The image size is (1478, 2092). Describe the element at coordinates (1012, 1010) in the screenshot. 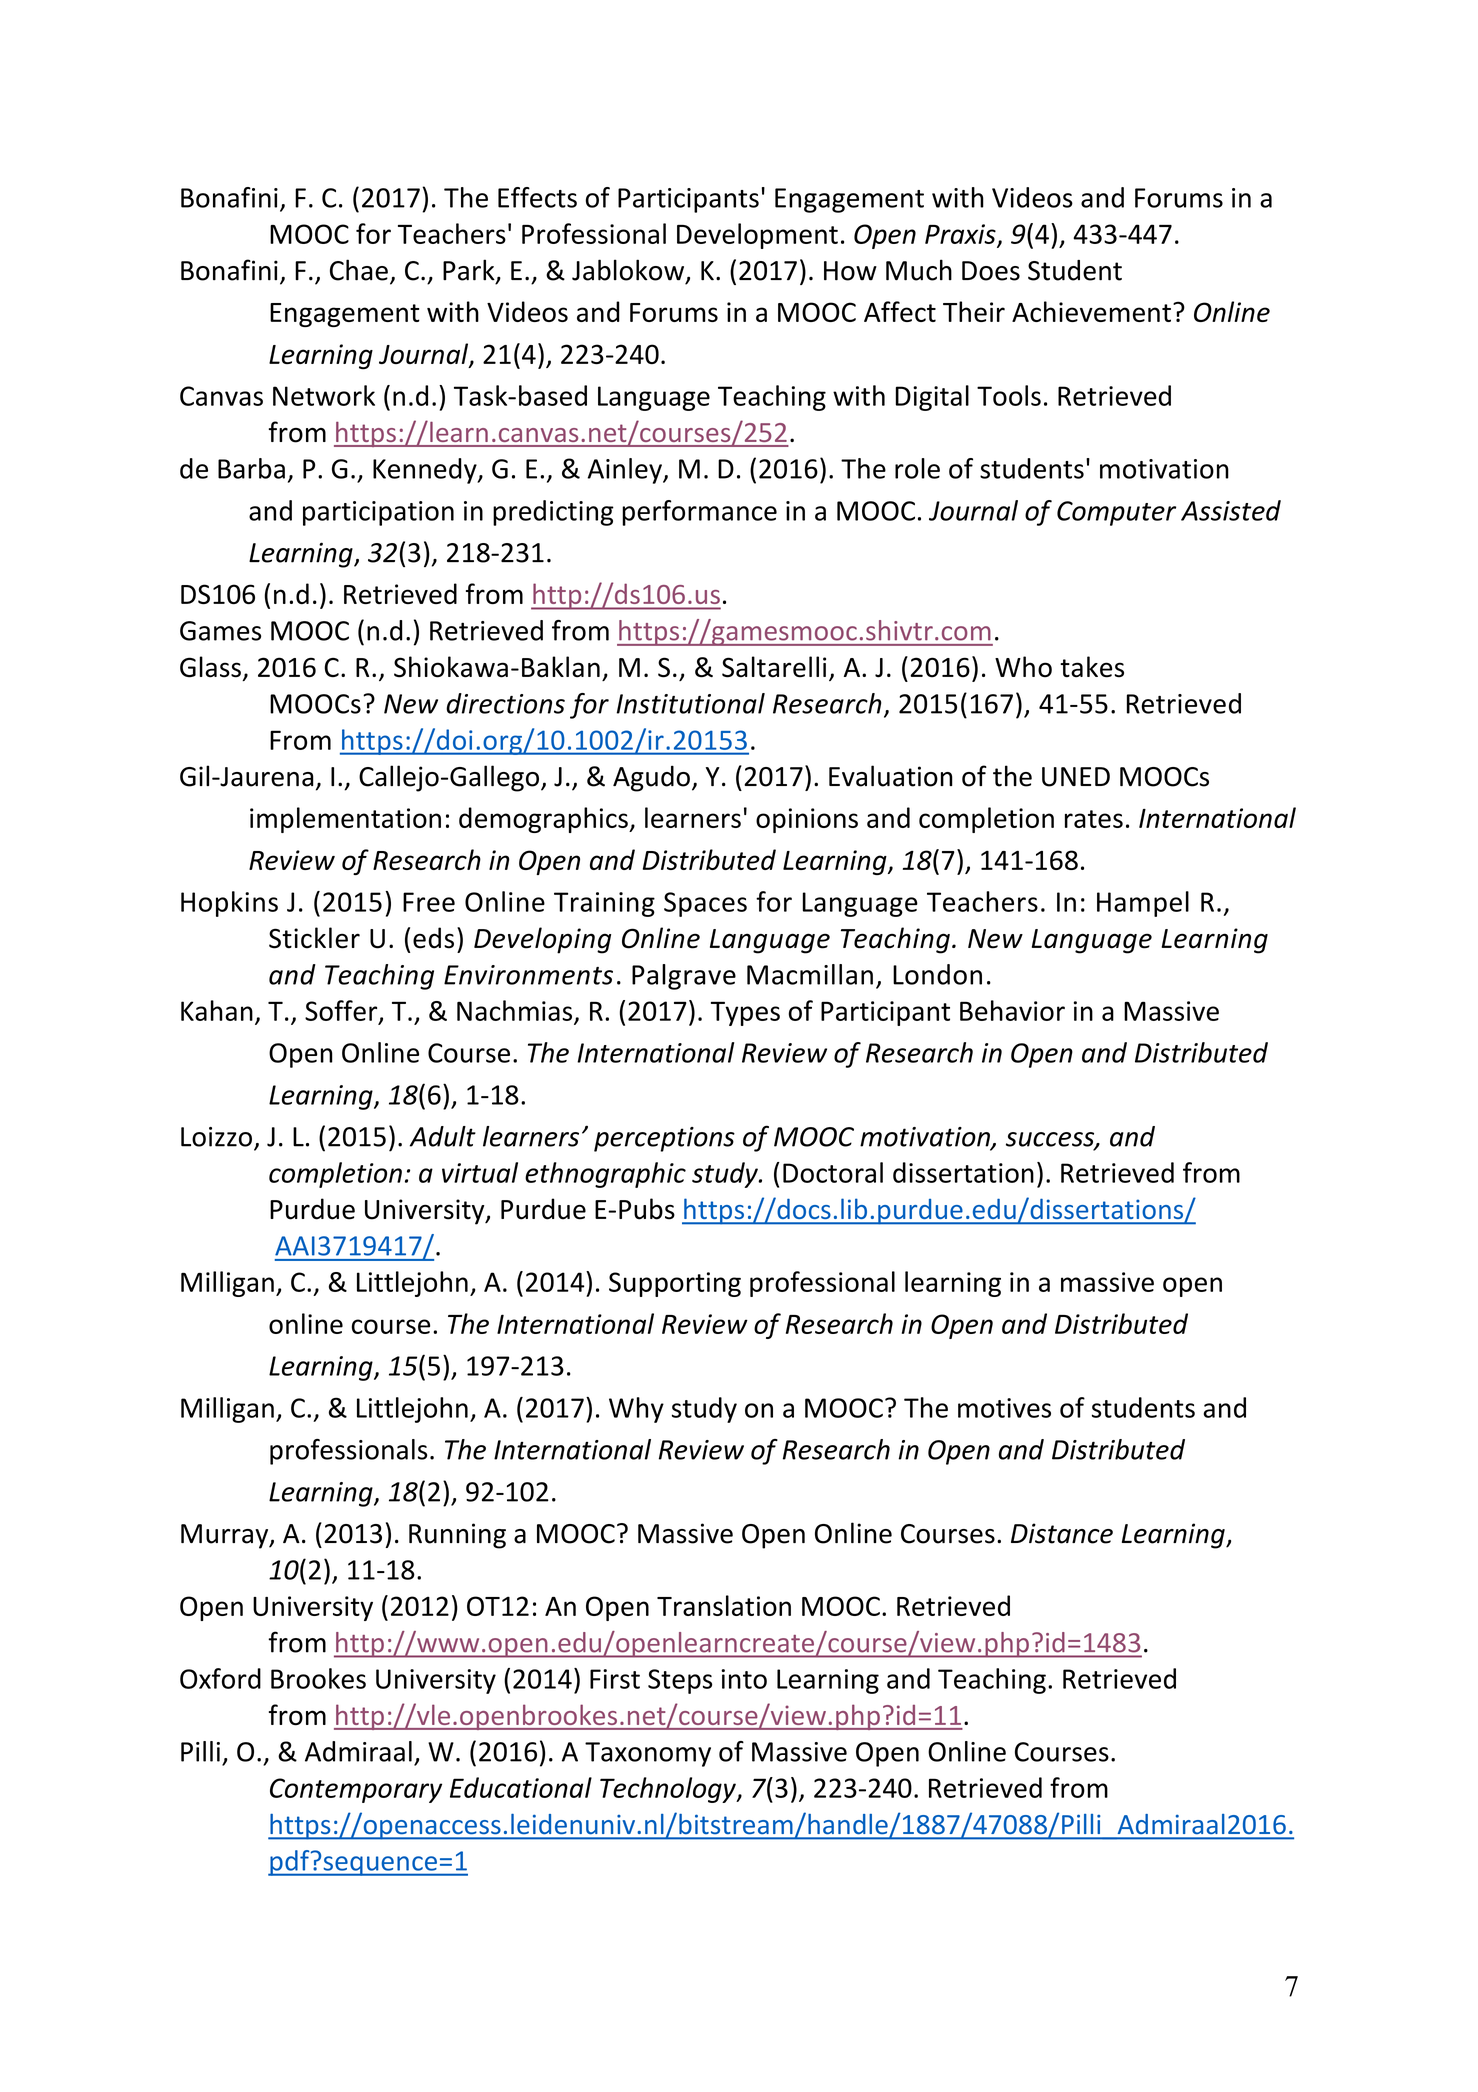

I see `Behavior` at that location.
